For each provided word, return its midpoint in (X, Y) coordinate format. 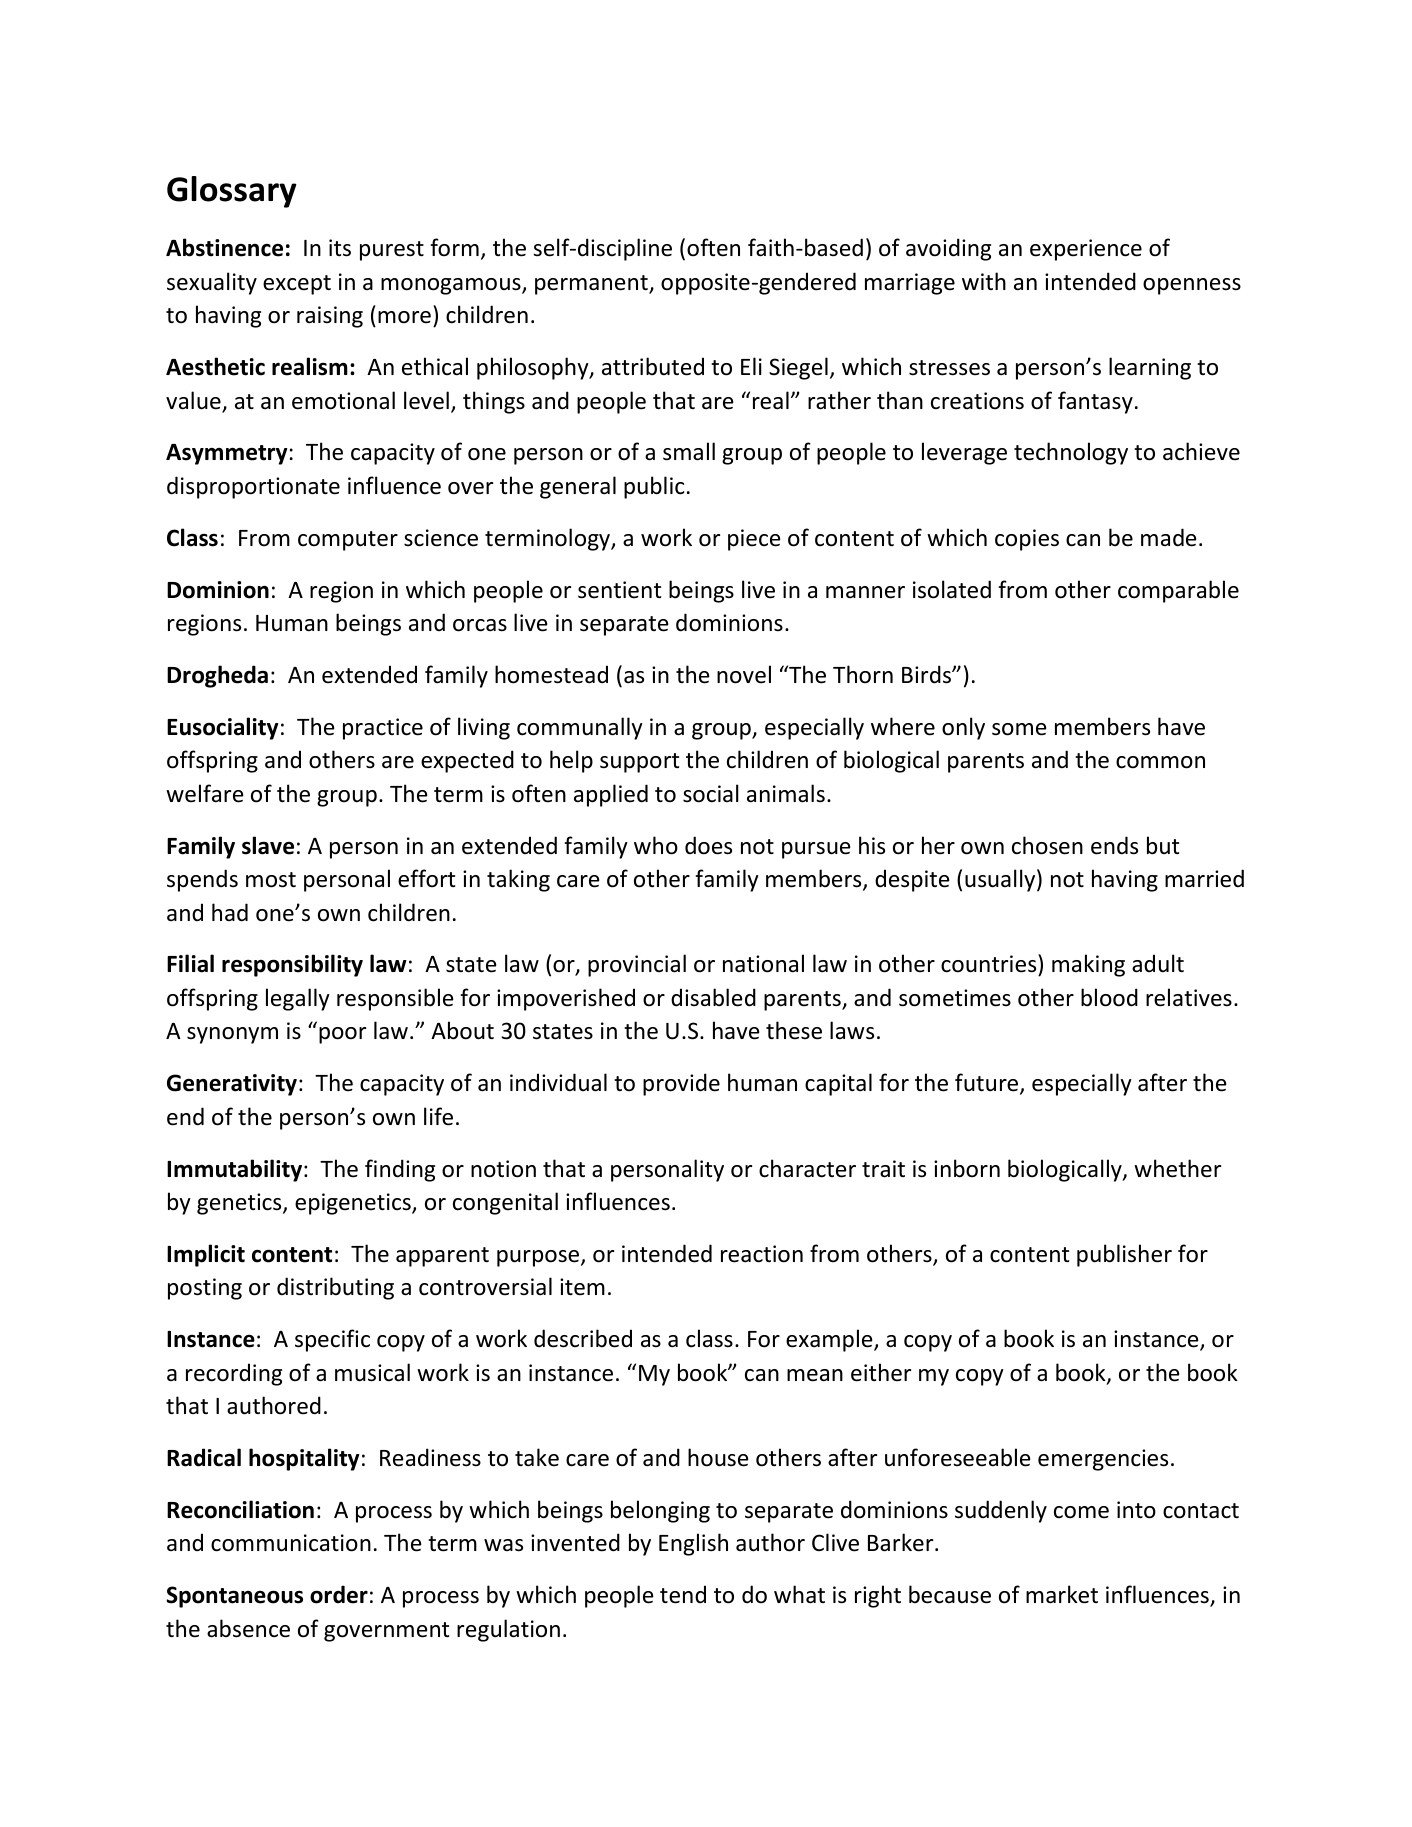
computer (348, 541)
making (1088, 965)
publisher (1124, 1255)
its (340, 248)
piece (754, 540)
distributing (335, 1288)
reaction (762, 1254)
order (339, 1594)
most (271, 880)
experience (1086, 250)
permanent (592, 285)
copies (1027, 540)
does (708, 845)
